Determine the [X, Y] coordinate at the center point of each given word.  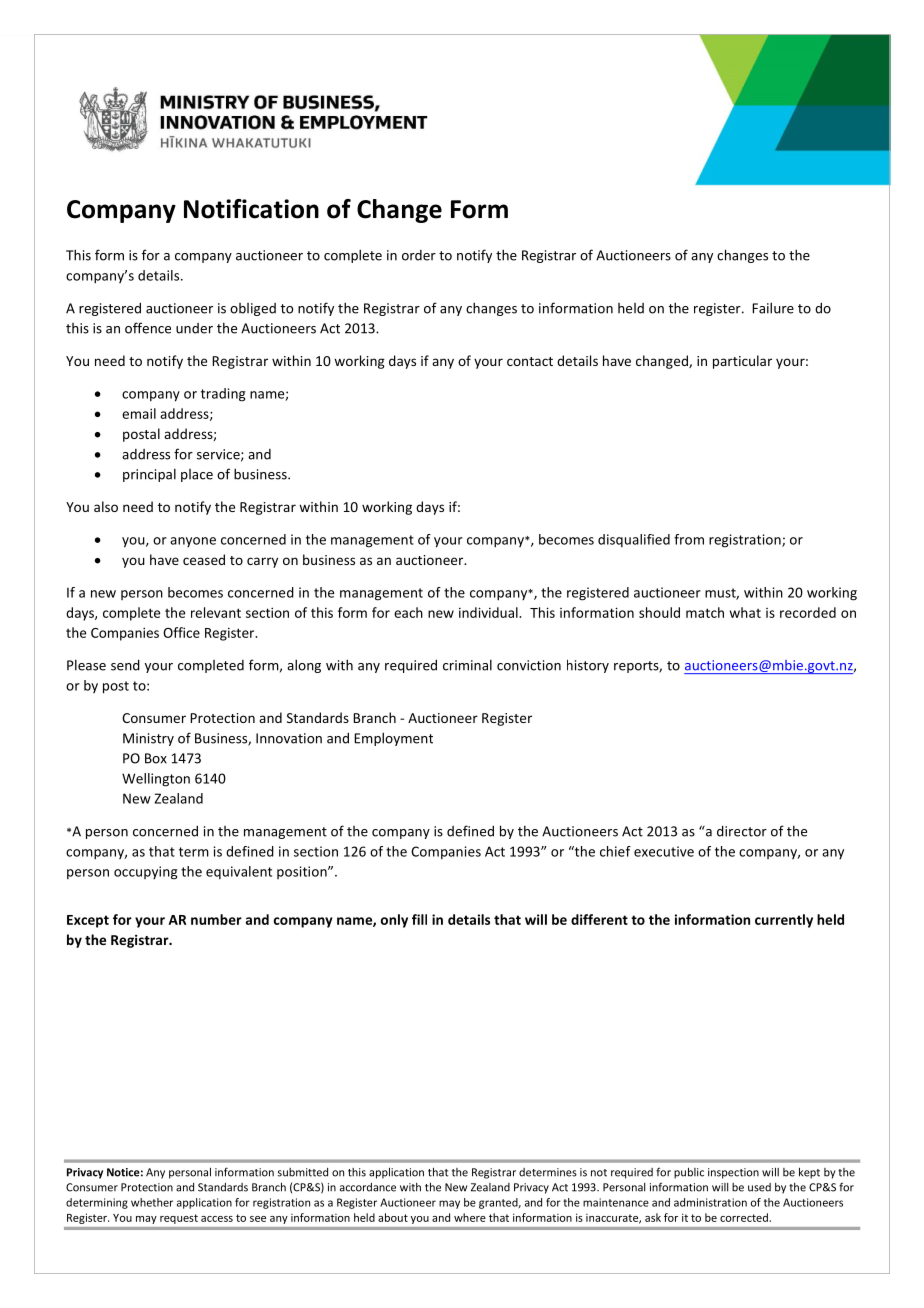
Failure [773, 308]
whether [152, 1202]
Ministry [148, 739]
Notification [251, 209]
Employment [393, 739]
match [705, 612]
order [419, 255]
